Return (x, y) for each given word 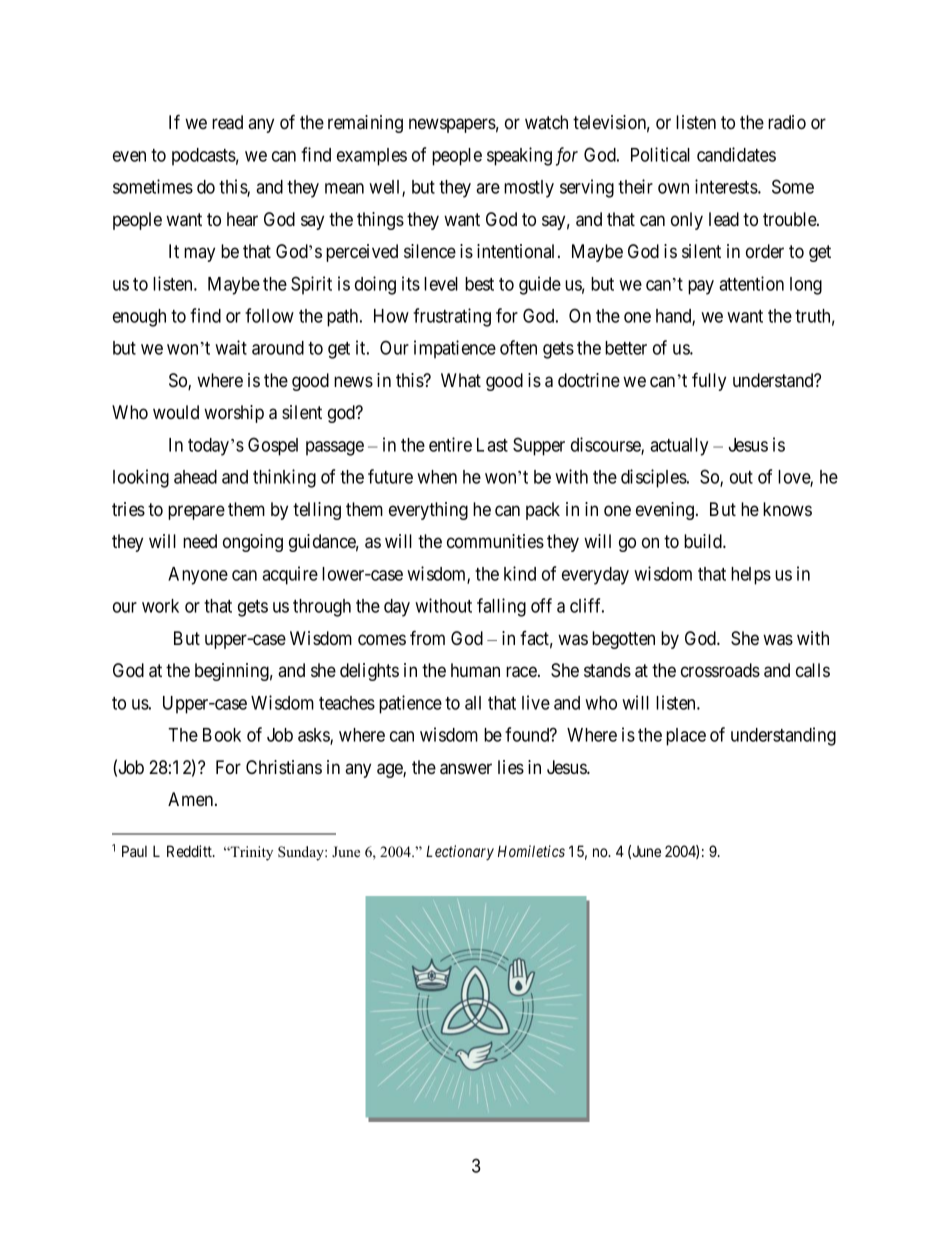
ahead (195, 477)
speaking (519, 156)
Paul (134, 851)
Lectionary (460, 852)
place (686, 737)
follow (269, 315)
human (475, 670)
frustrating (452, 317)
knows (787, 509)
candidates (736, 154)
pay (701, 287)
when (437, 477)
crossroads (720, 670)
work (160, 606)
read (227, 122)
